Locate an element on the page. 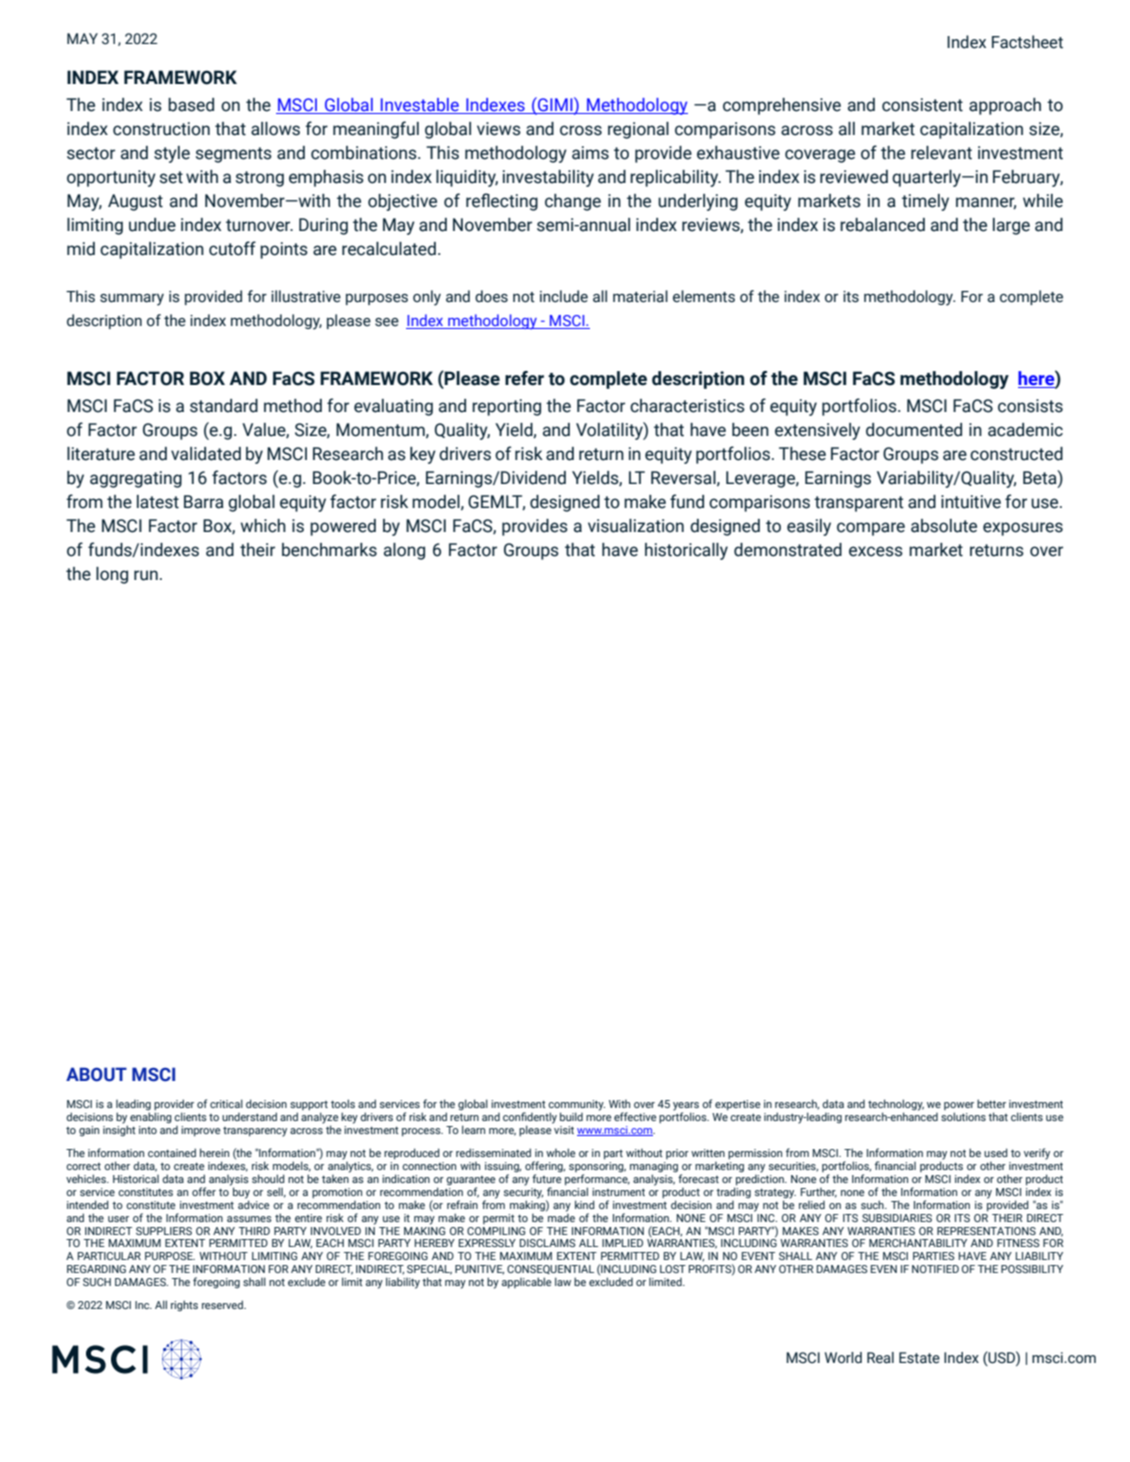 Image resolution: width=1130 pixels, height=1462 pixels. relevant is located at coordinates (941, 153).
